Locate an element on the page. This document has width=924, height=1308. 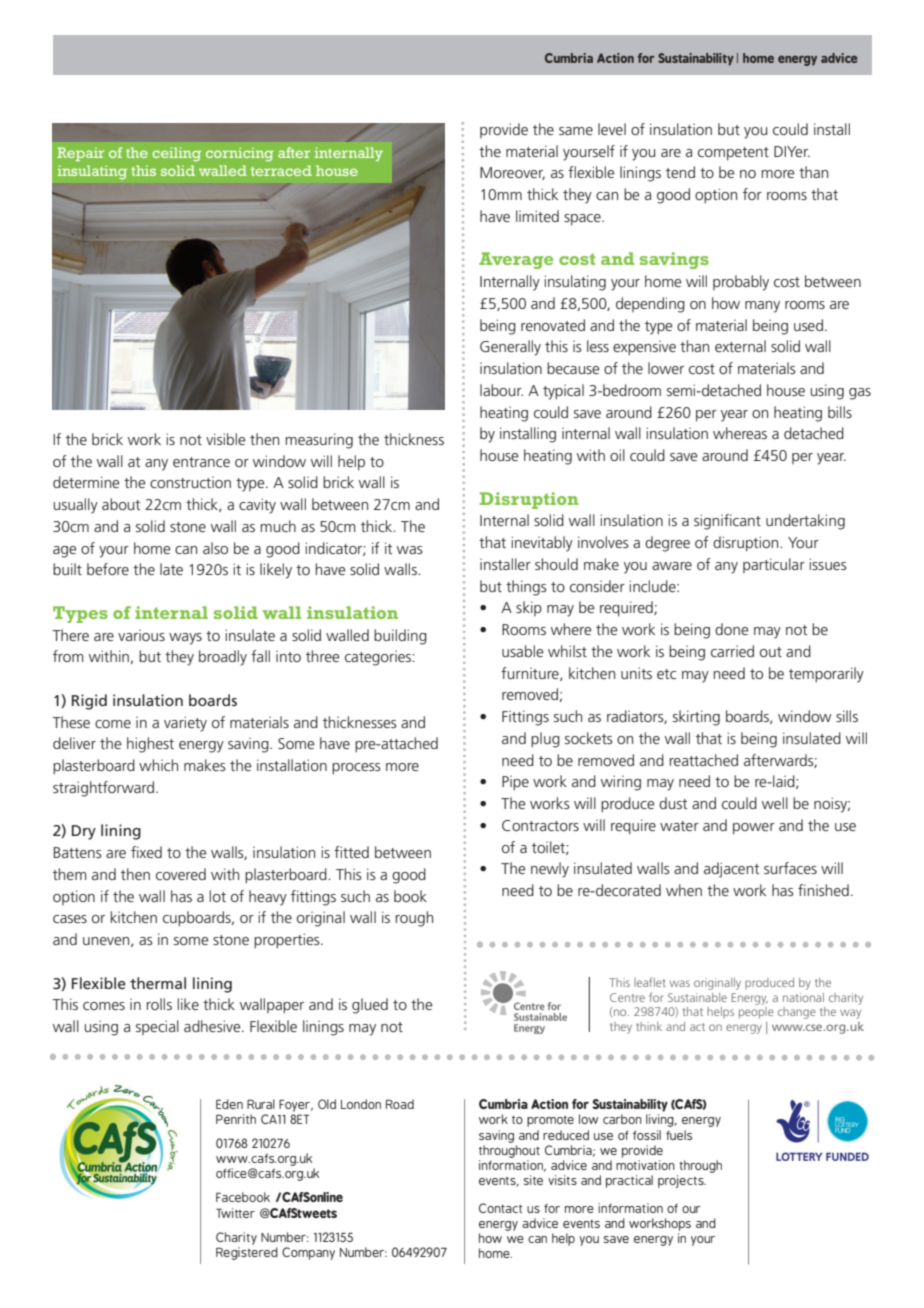
variety is located at coordinates (185, 724).
